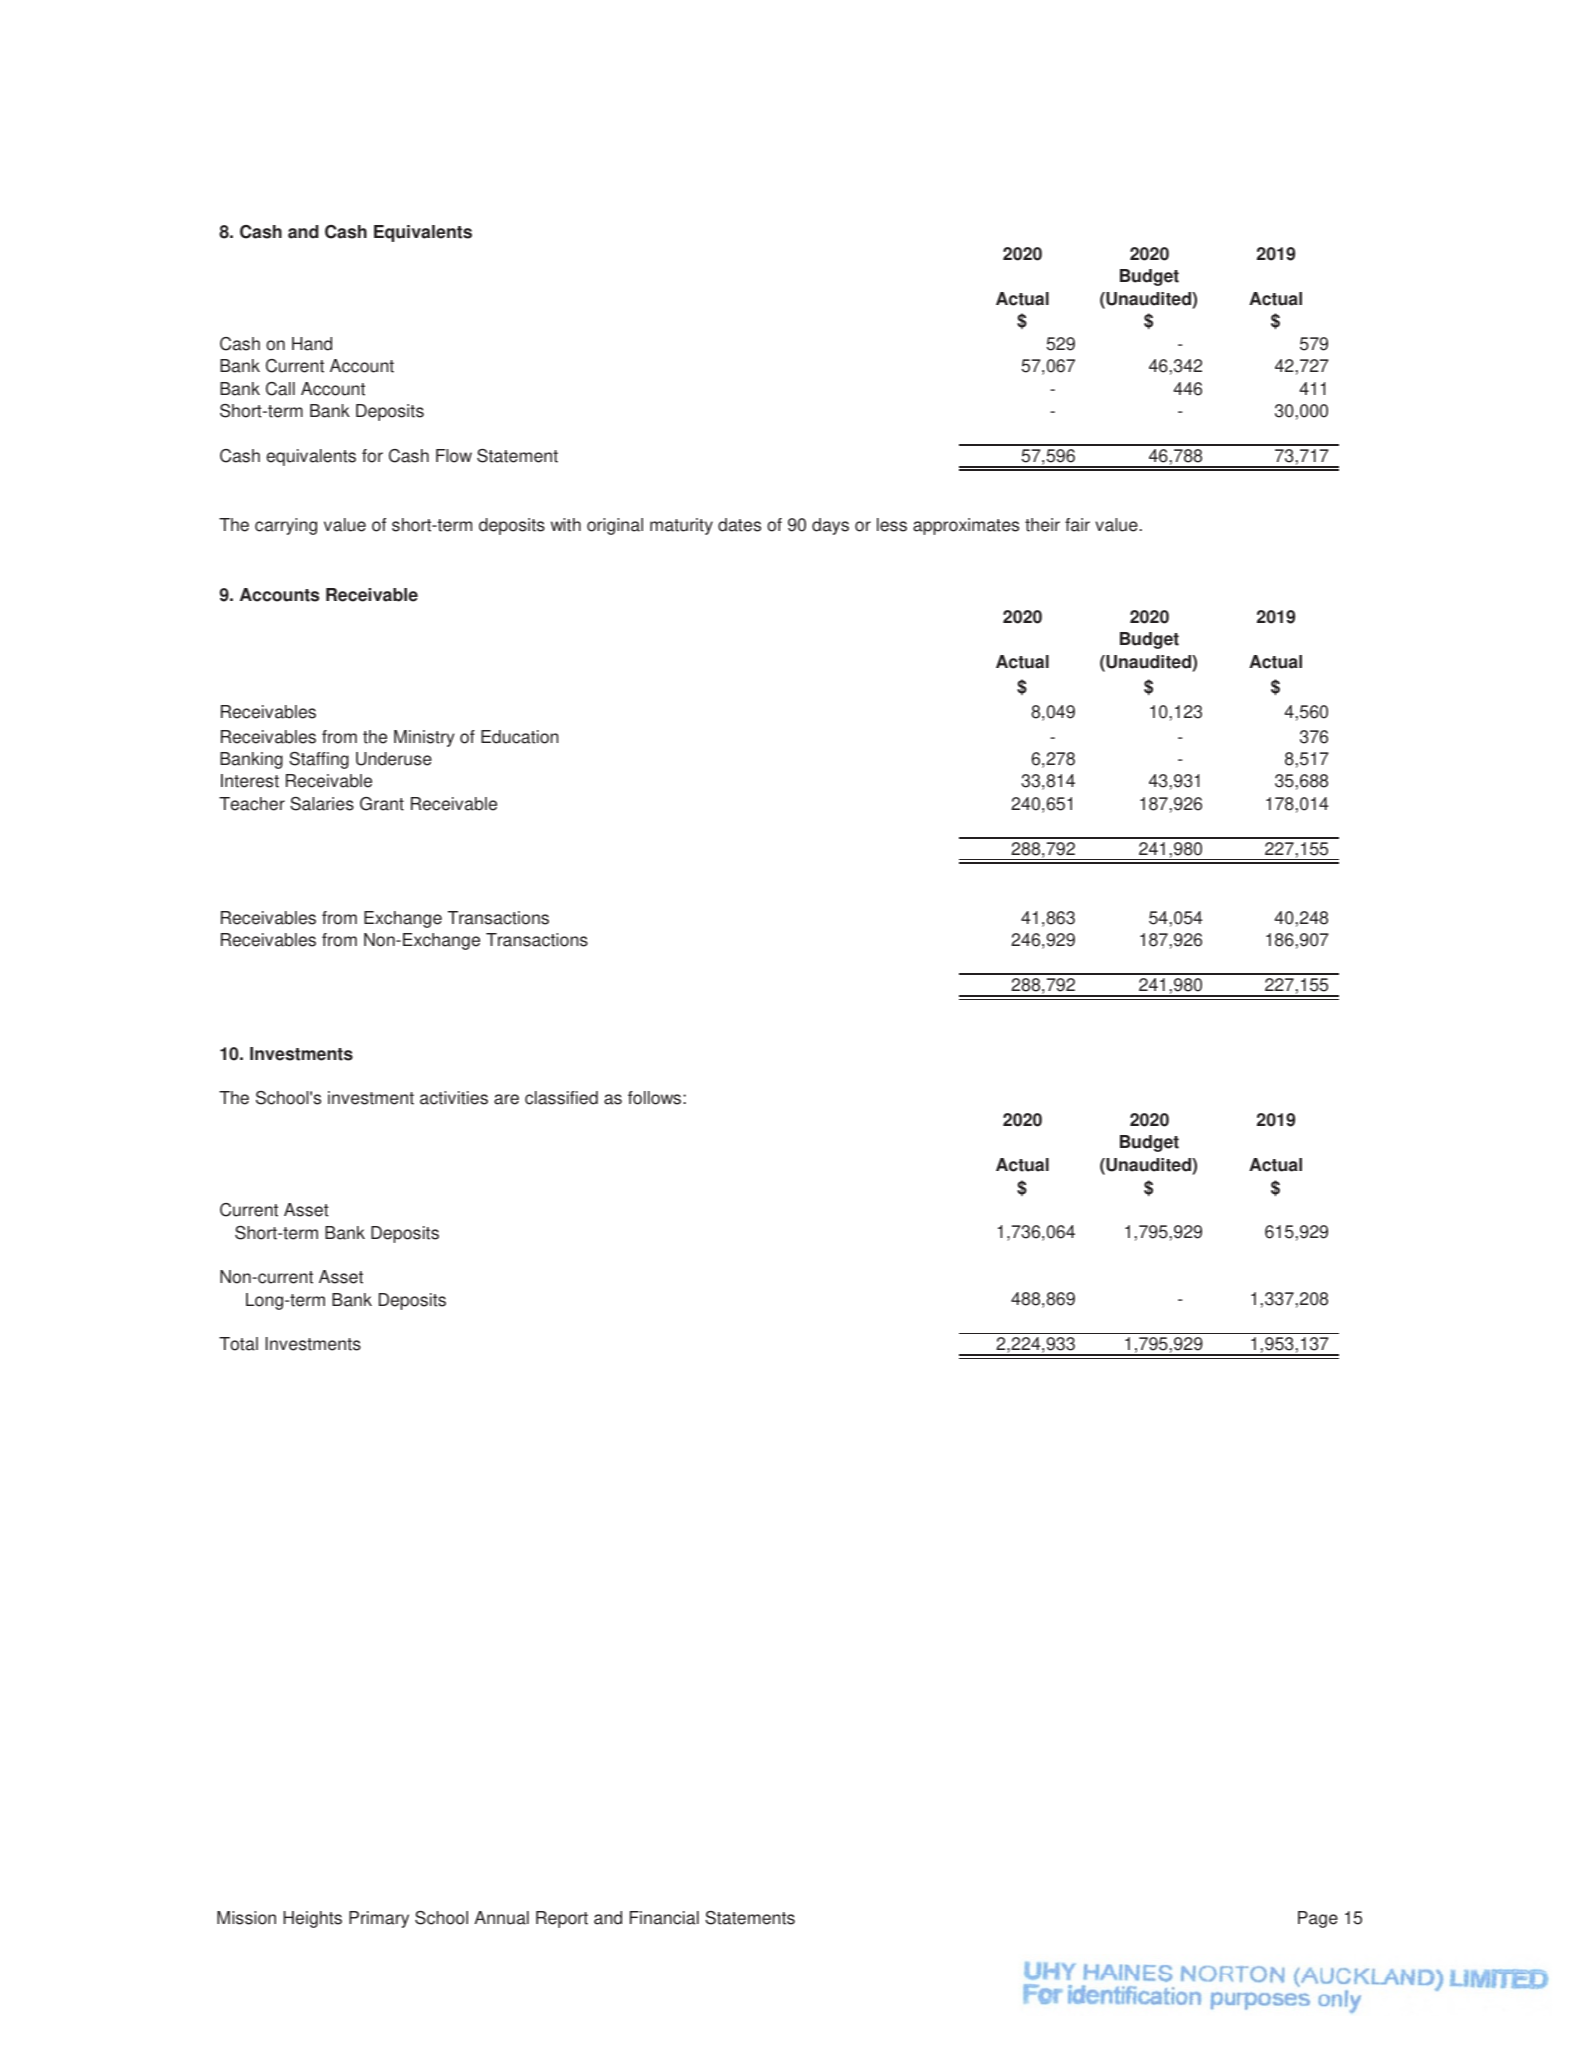 The height and width of the screenshot is (2052, 1585). What do you see at coordinates (561, 1098) in the screenshot?
I see `classified` at bounding box center [561, 1098].
